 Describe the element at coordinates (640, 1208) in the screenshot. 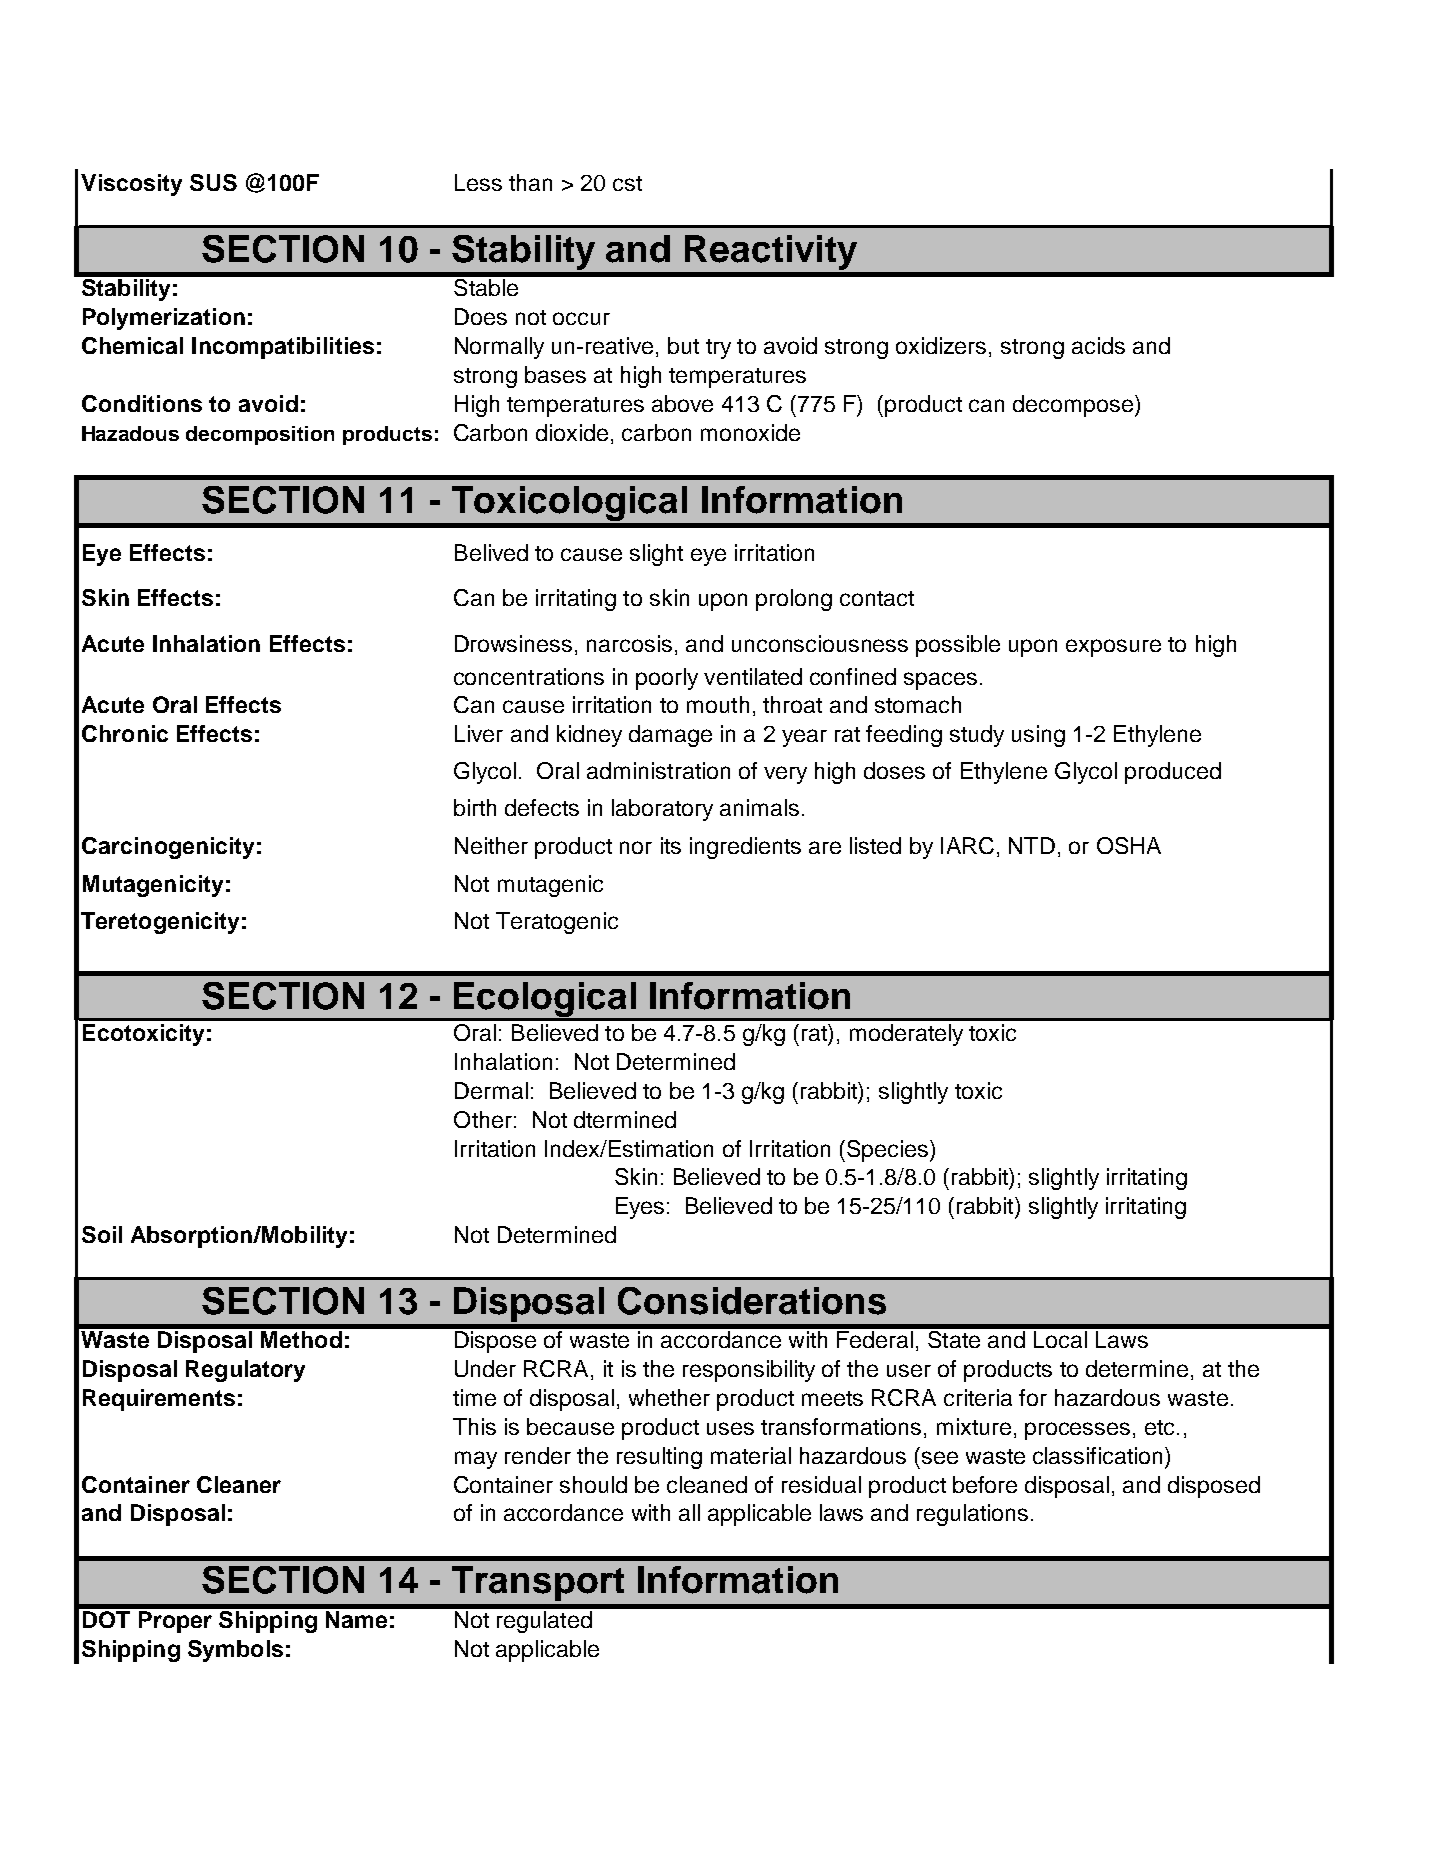

I see `Eyes` at that location.
